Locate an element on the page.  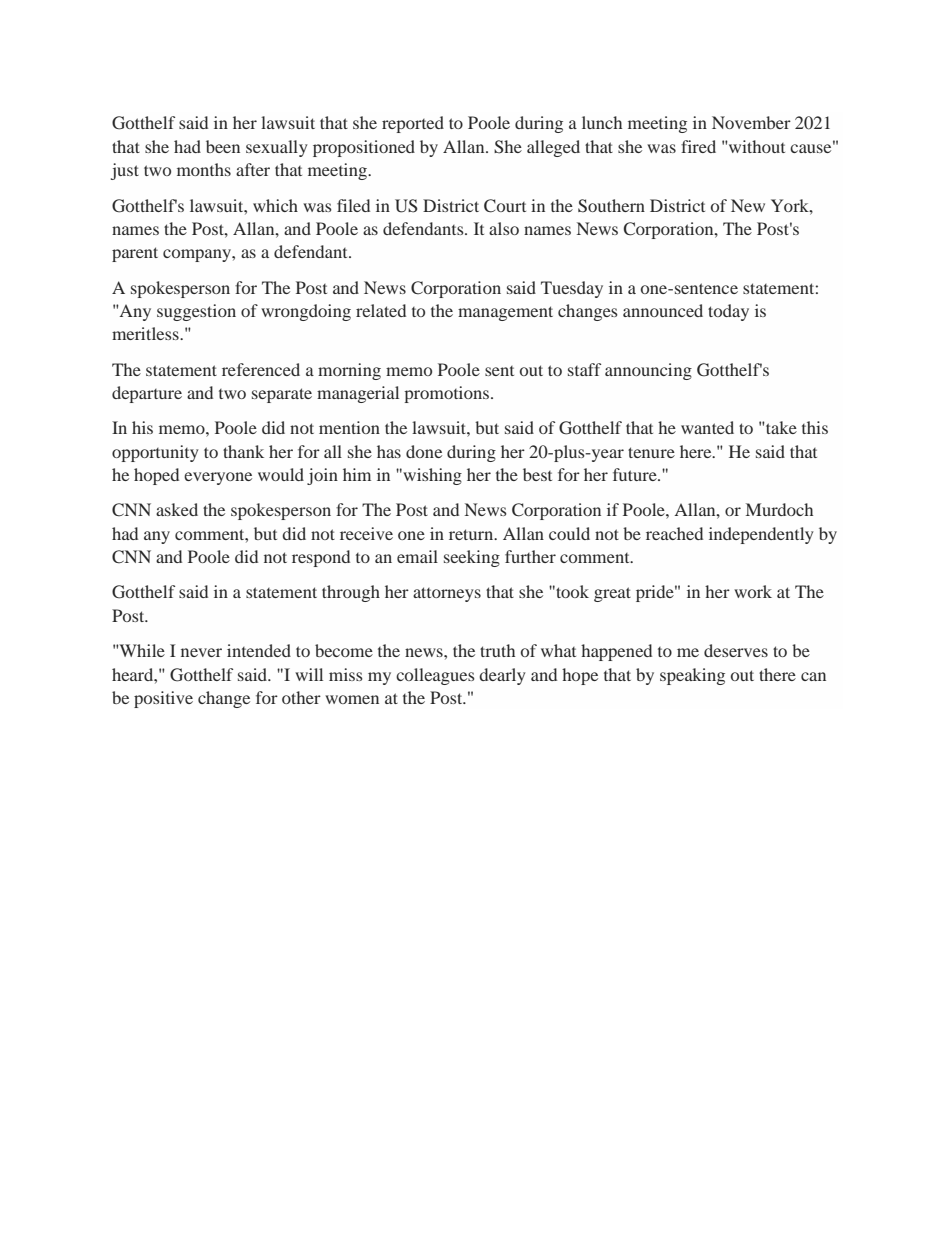
departure is located at coordinates (147, 394).
